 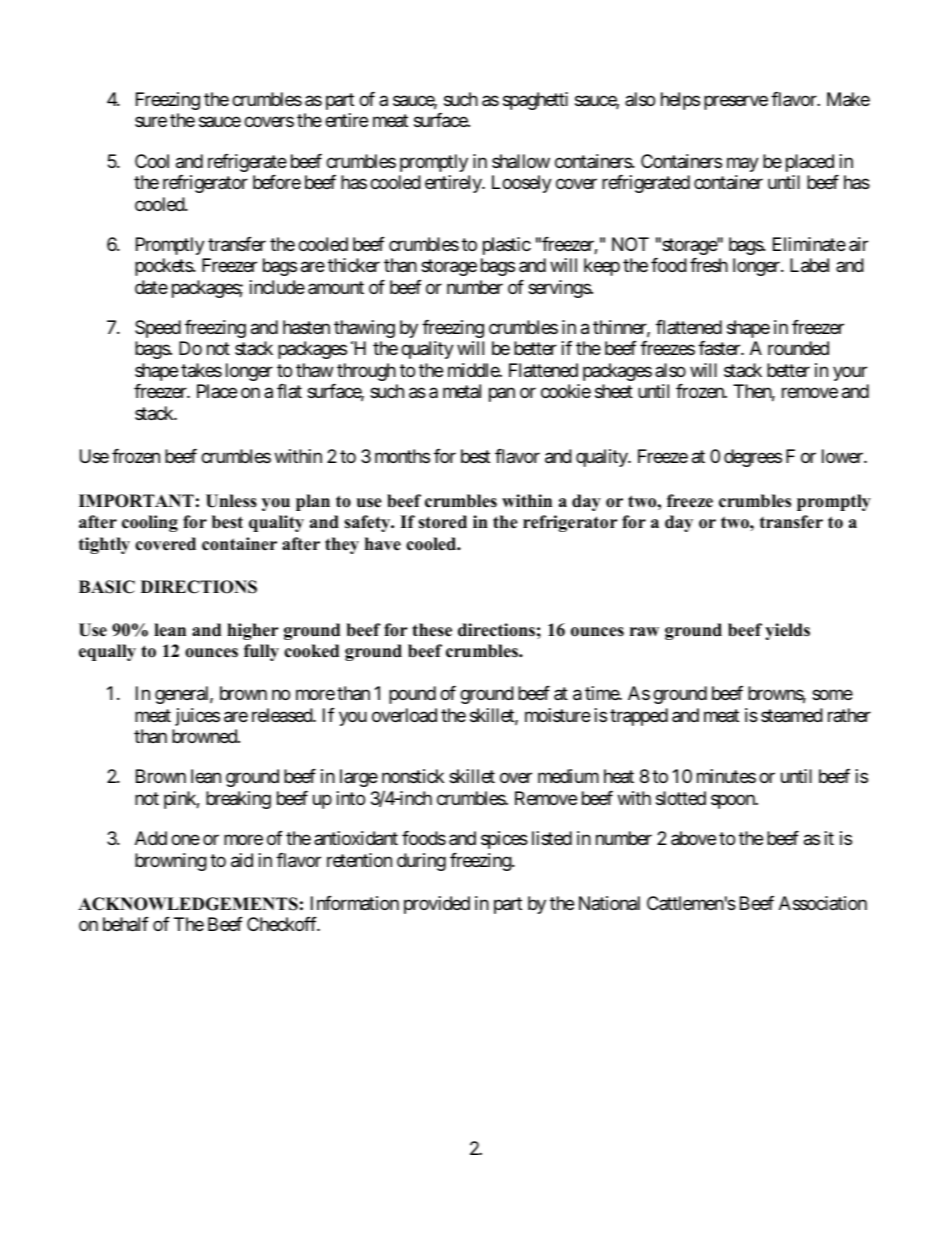 I want to click on pound, so click(x=412, y=695).
